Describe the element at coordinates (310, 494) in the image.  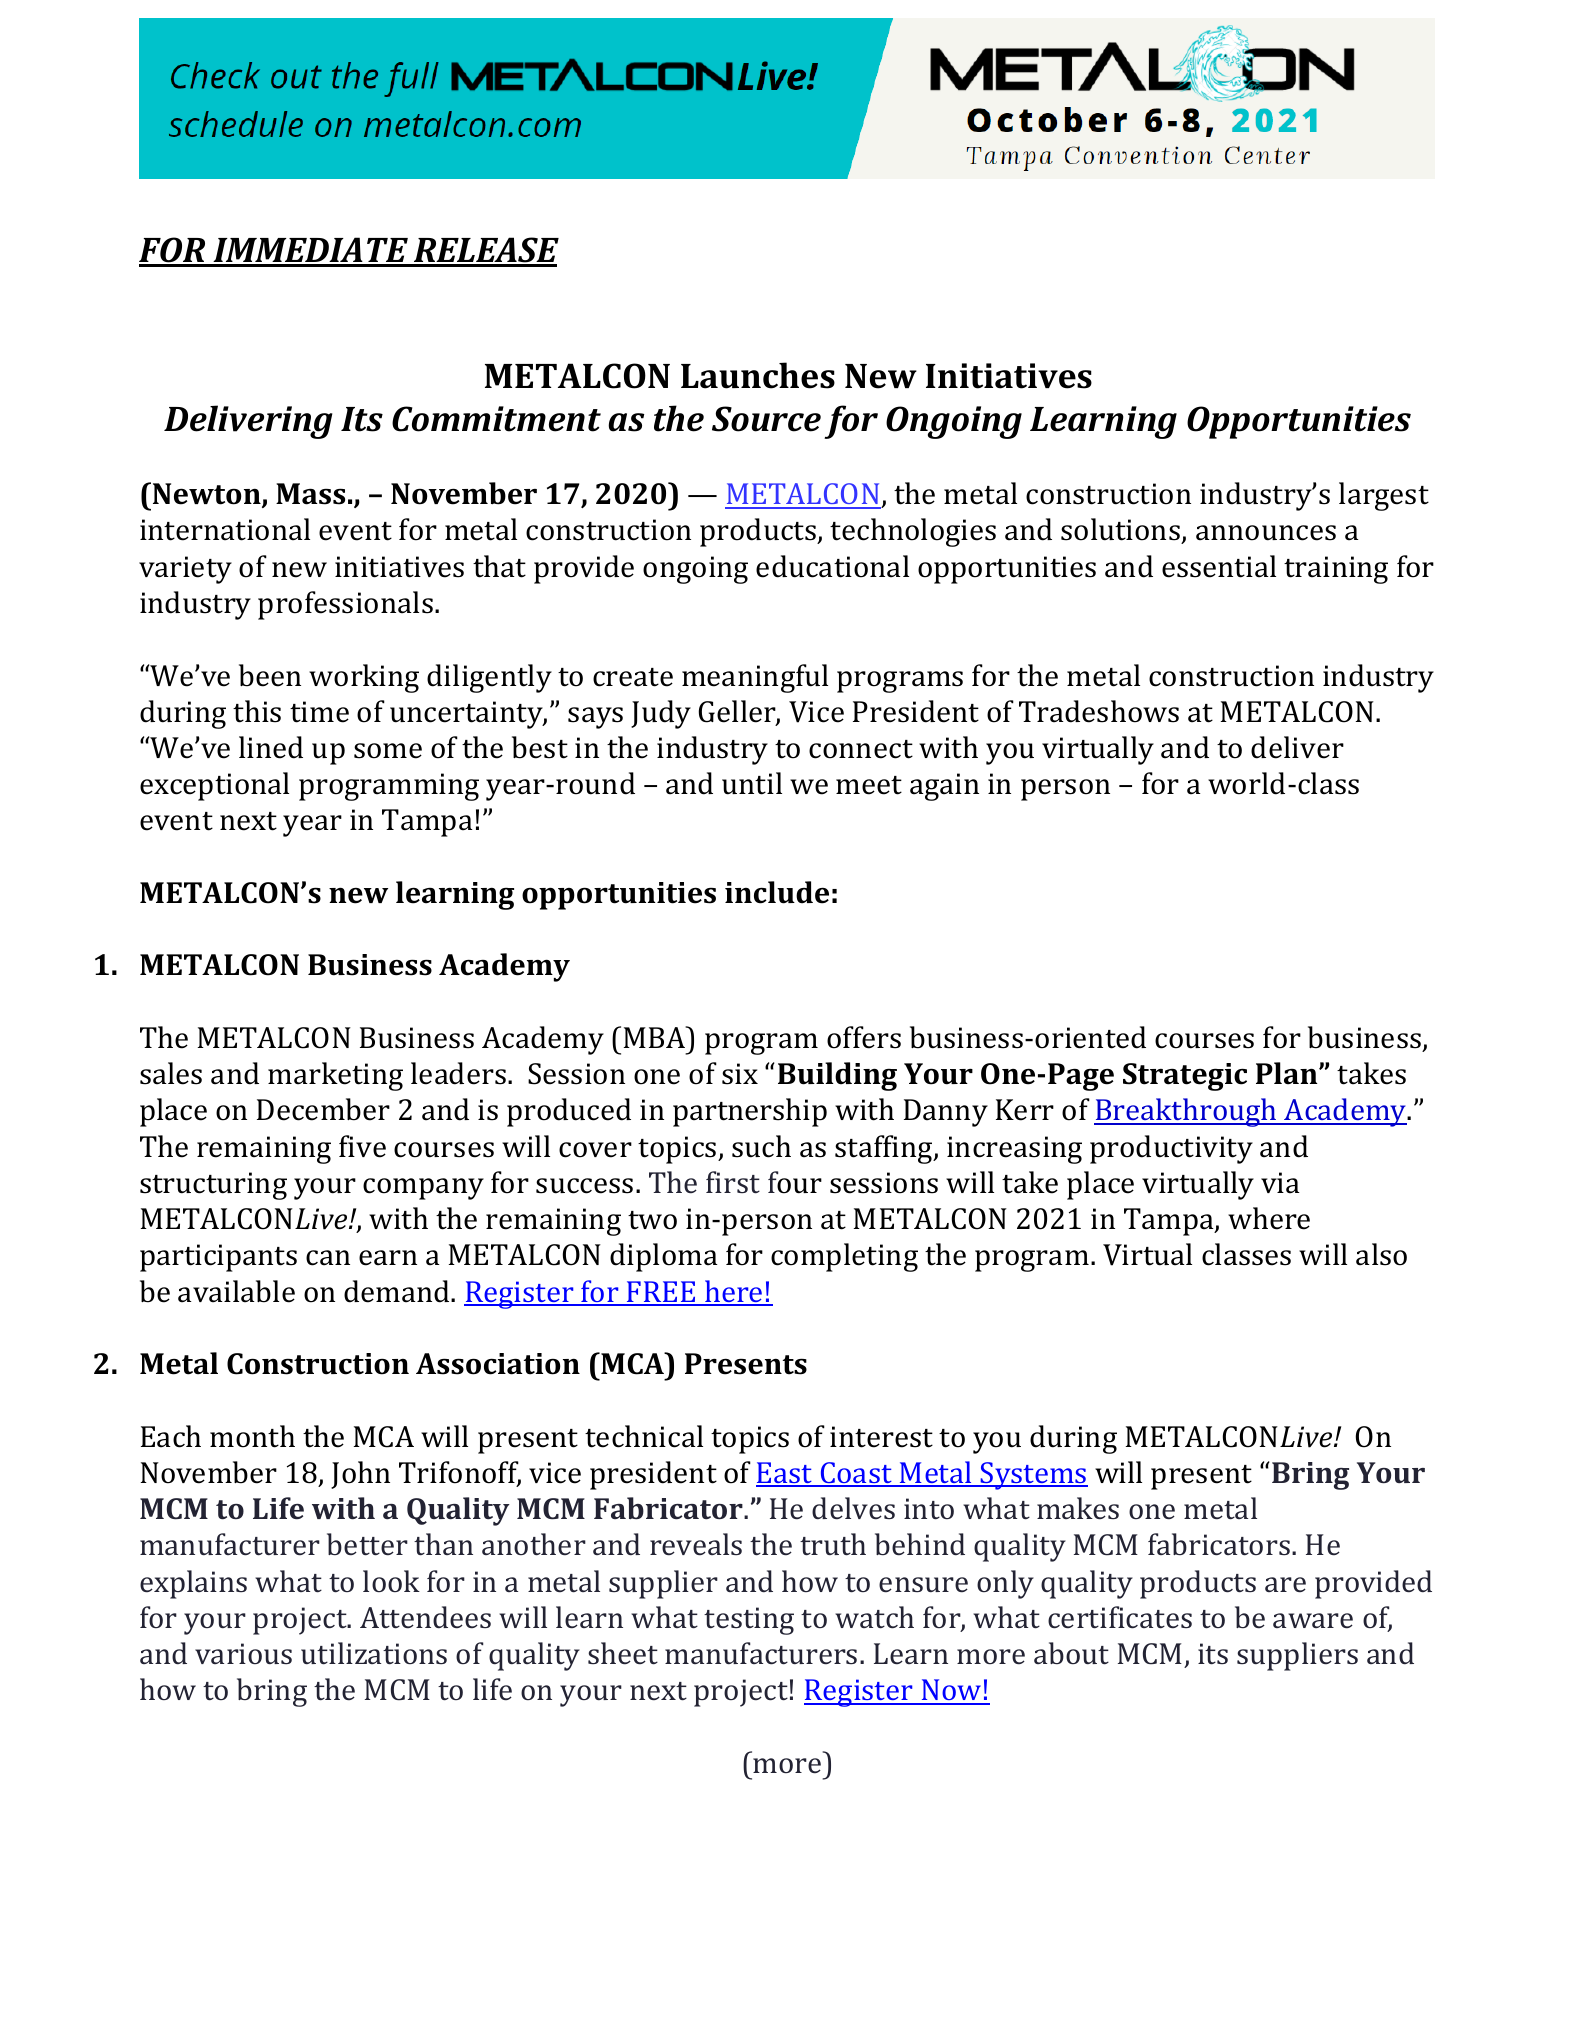
I see `Mass` at that location.
